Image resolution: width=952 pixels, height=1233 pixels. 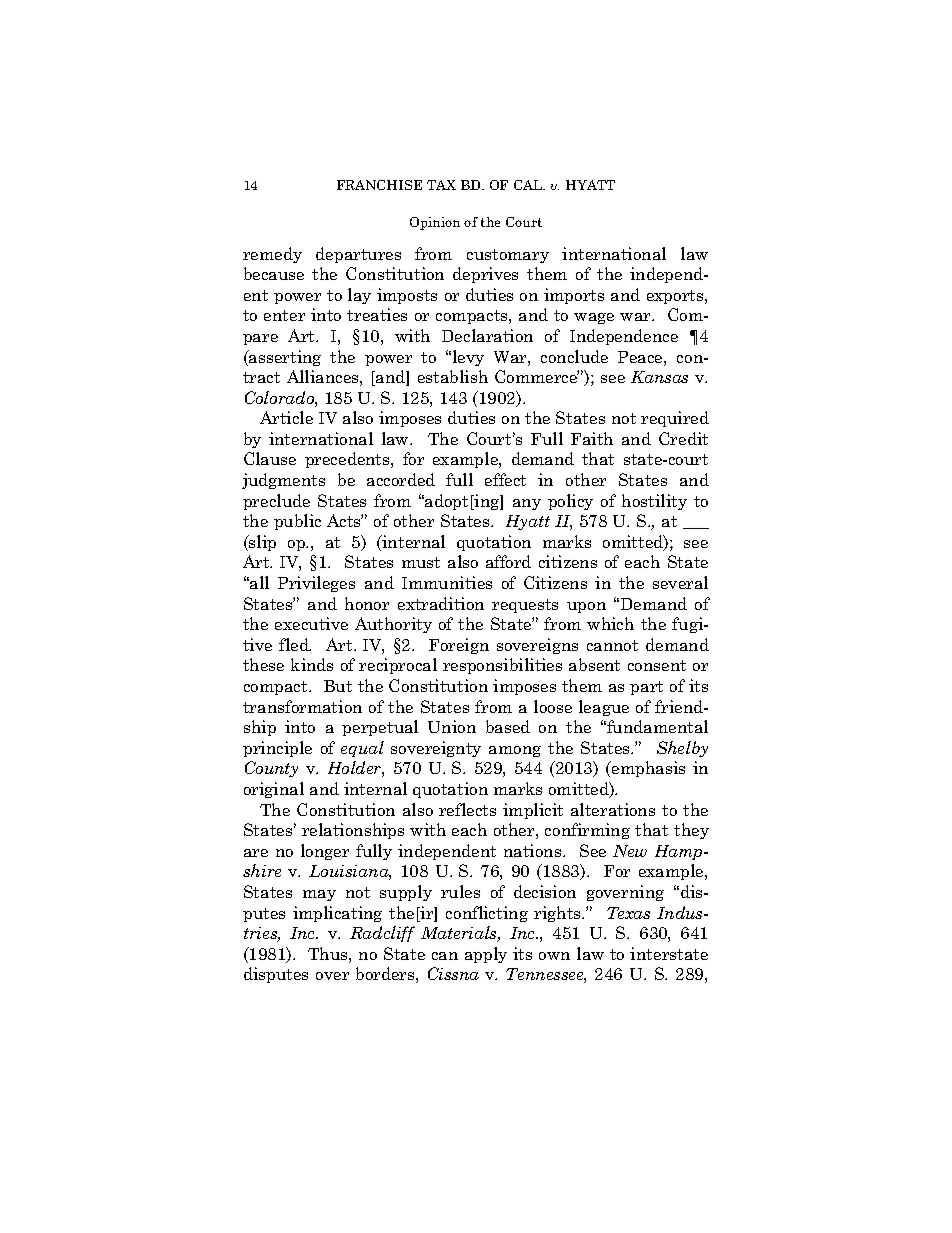 I want to click on conflicting, so click(x=487, y=914).
